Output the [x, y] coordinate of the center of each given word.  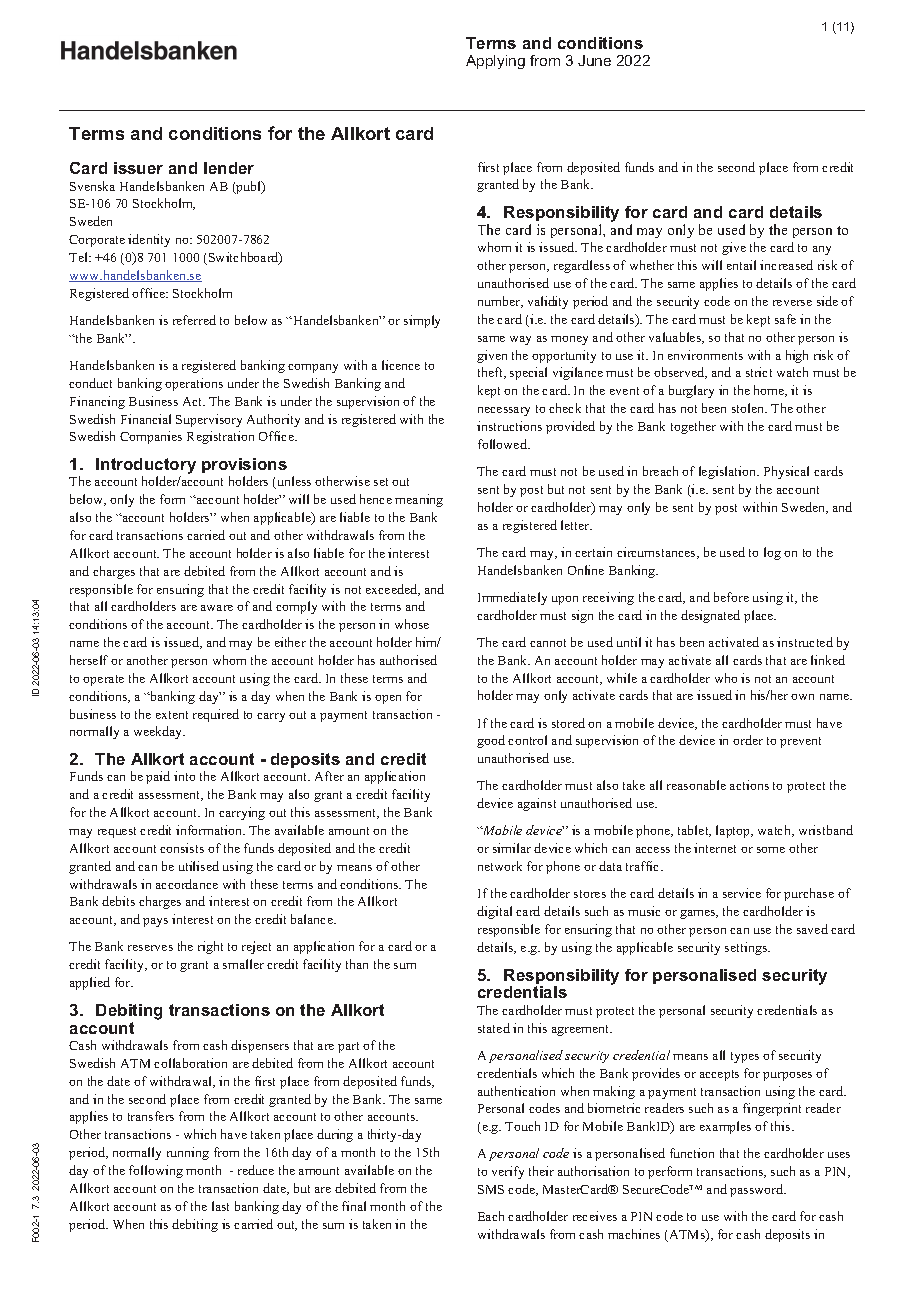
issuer [138, 168]
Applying [495, 62]
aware [217, 608]
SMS [491, 1189]
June [594, 60]
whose [412, 624]
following [156, 1171]
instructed [805, 642]
